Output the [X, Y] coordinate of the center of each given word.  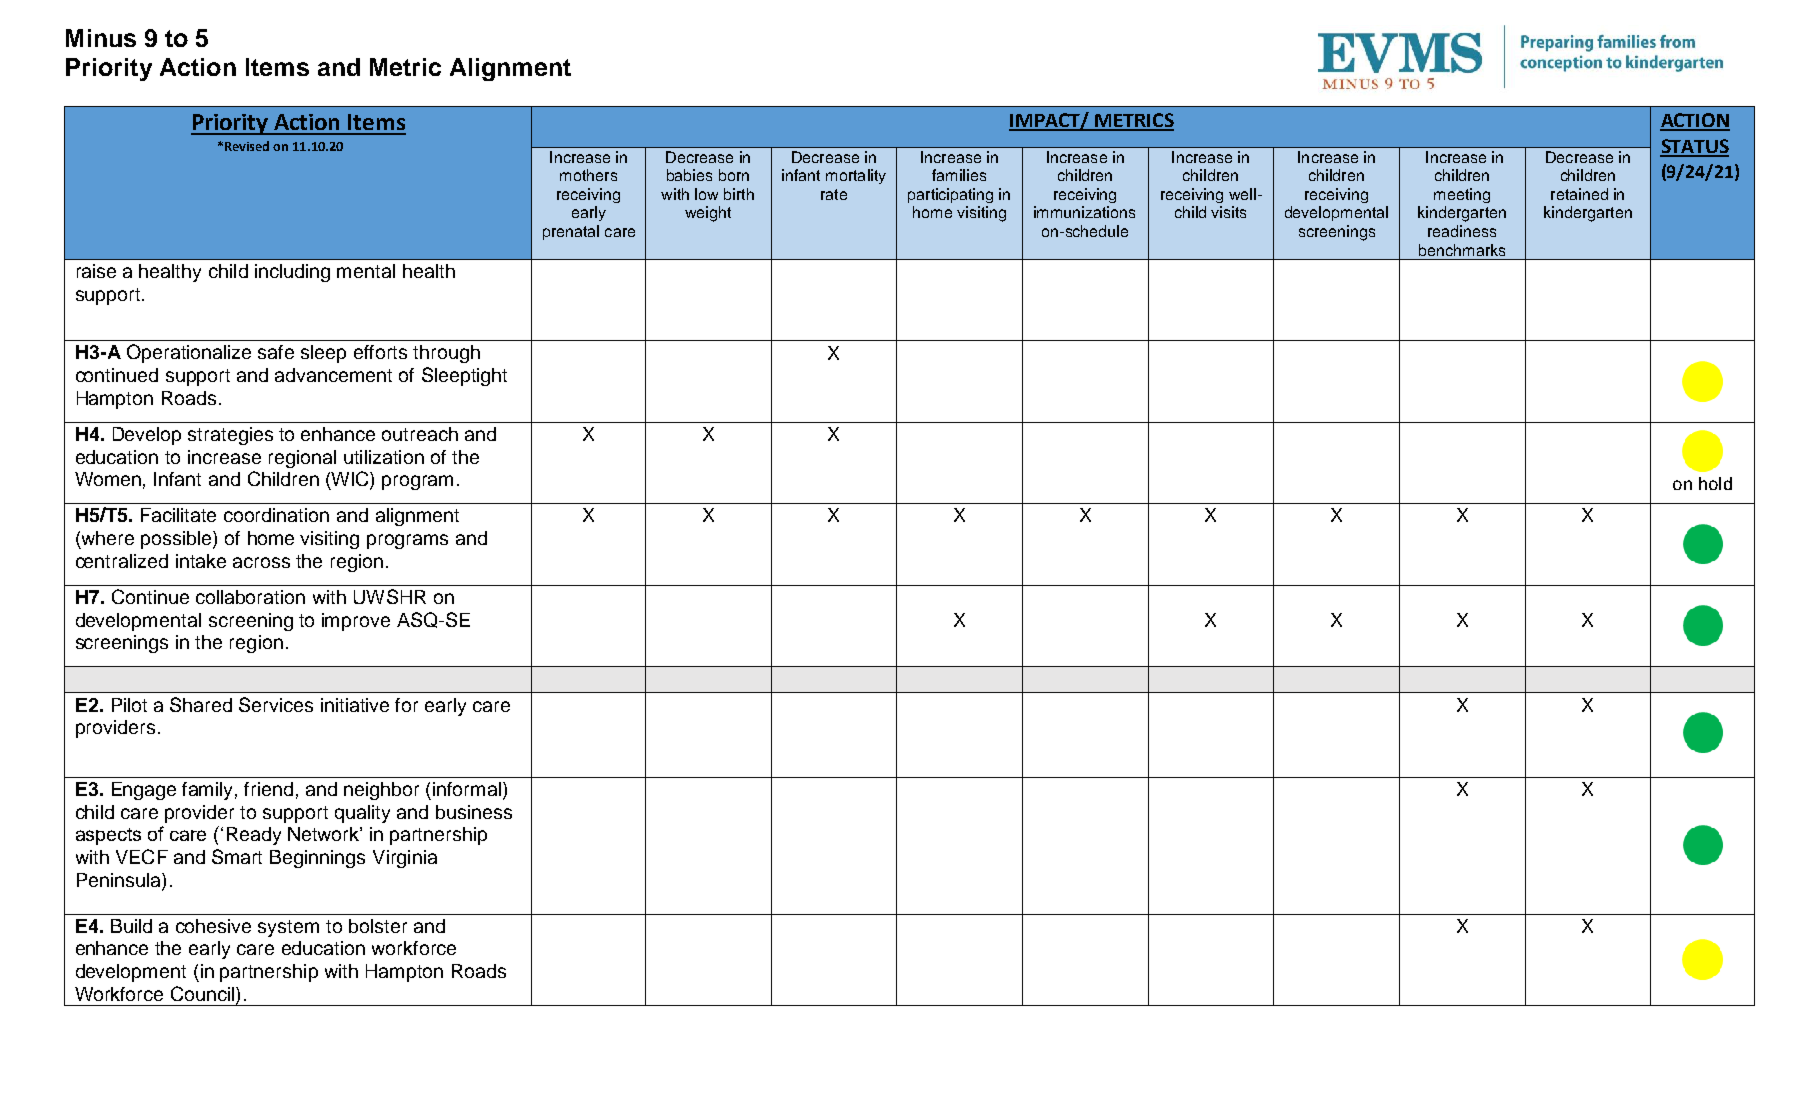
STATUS [1694, 147]
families [959, 175]
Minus [101, 38]
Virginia [405, 859]
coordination [276, 515]
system [288, 928]
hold [1715, 483]
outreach [420, 434]
